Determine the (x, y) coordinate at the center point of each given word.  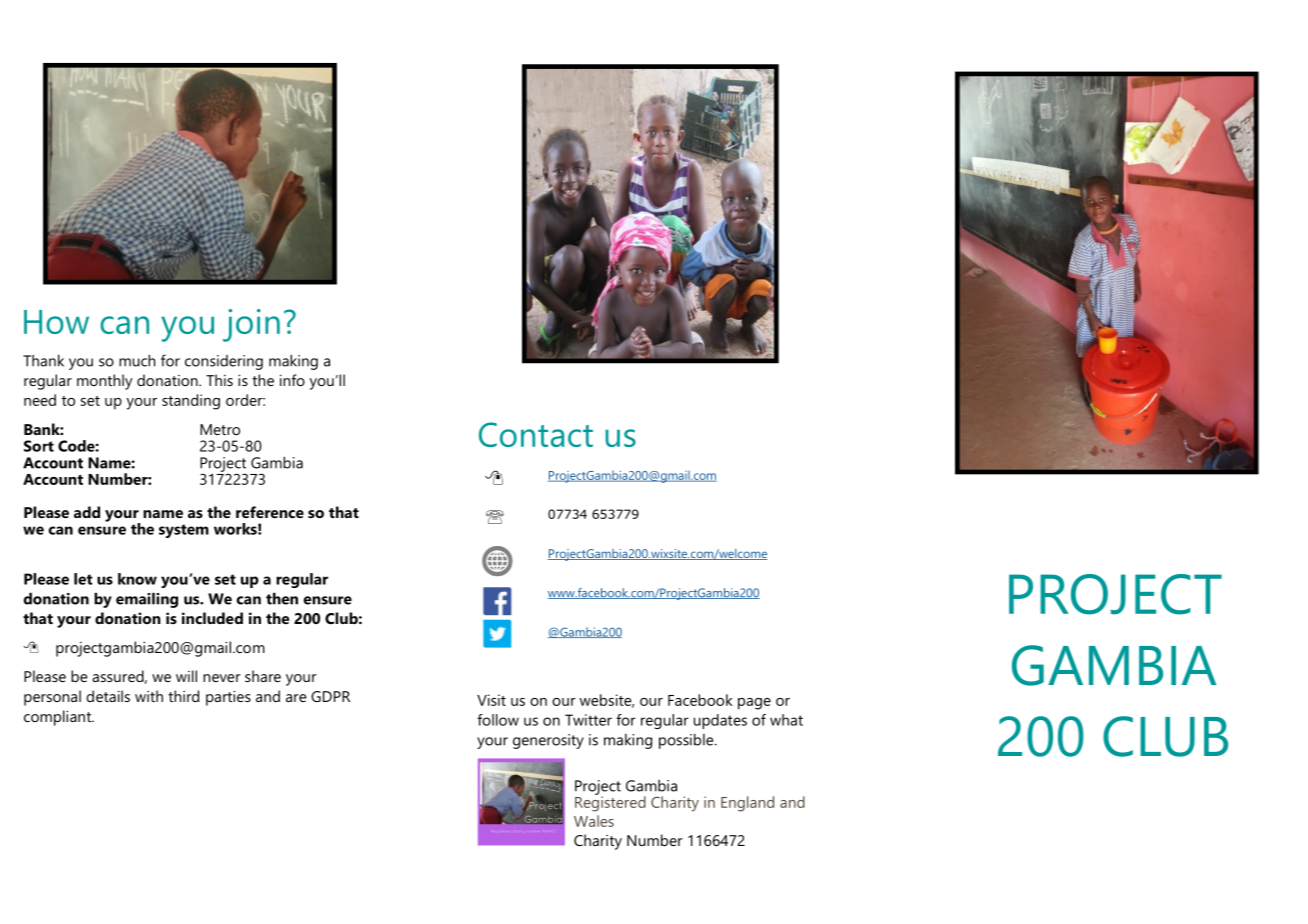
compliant (58, 718)
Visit (491, 700)
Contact (536, 434)
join (251, 325)
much (137, 361)
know (137, 579)
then (282, 599)
